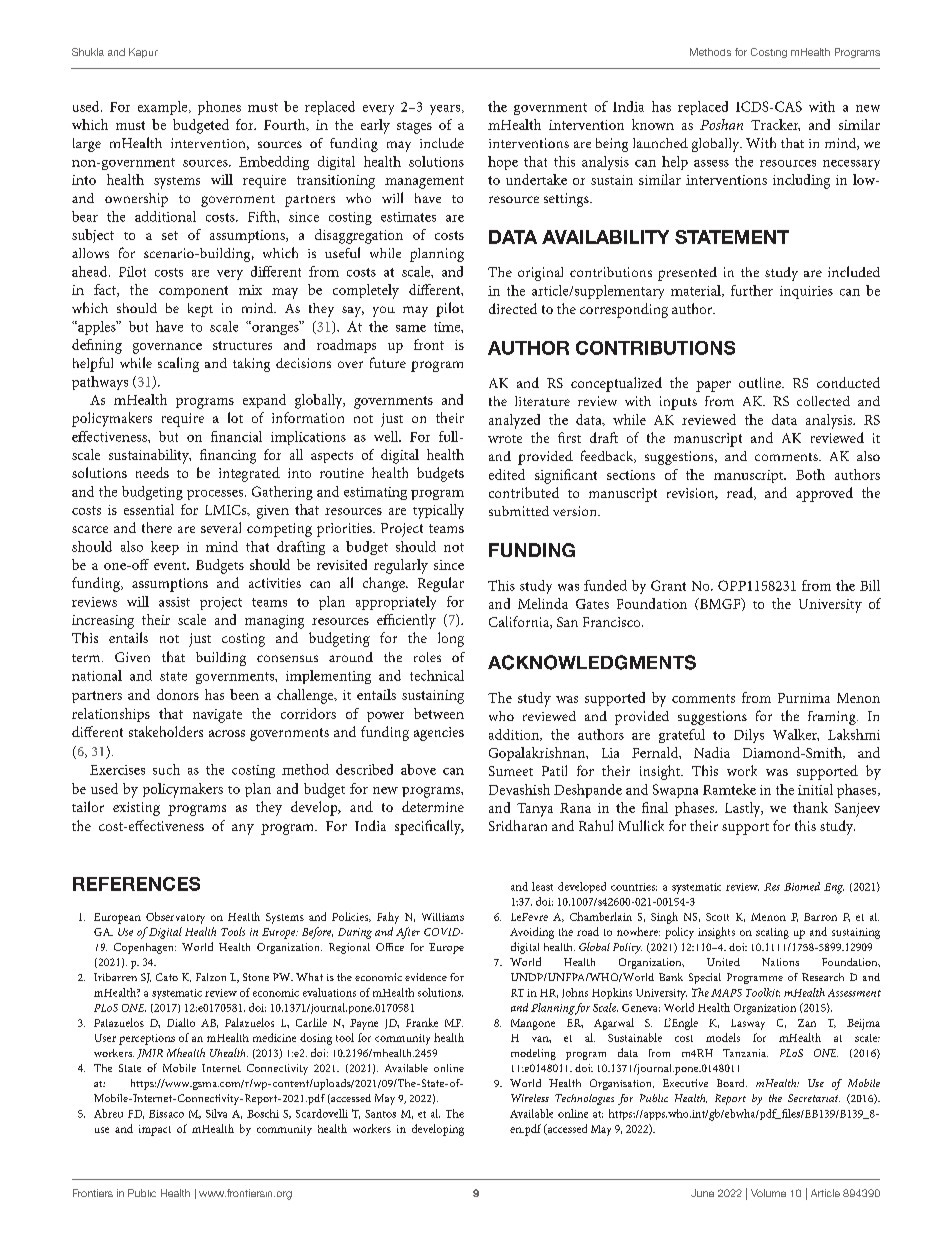 This page has width=952, height=1247. Describe the element at coordinates (505, 439) in the page. I see `wrote` at that location.
